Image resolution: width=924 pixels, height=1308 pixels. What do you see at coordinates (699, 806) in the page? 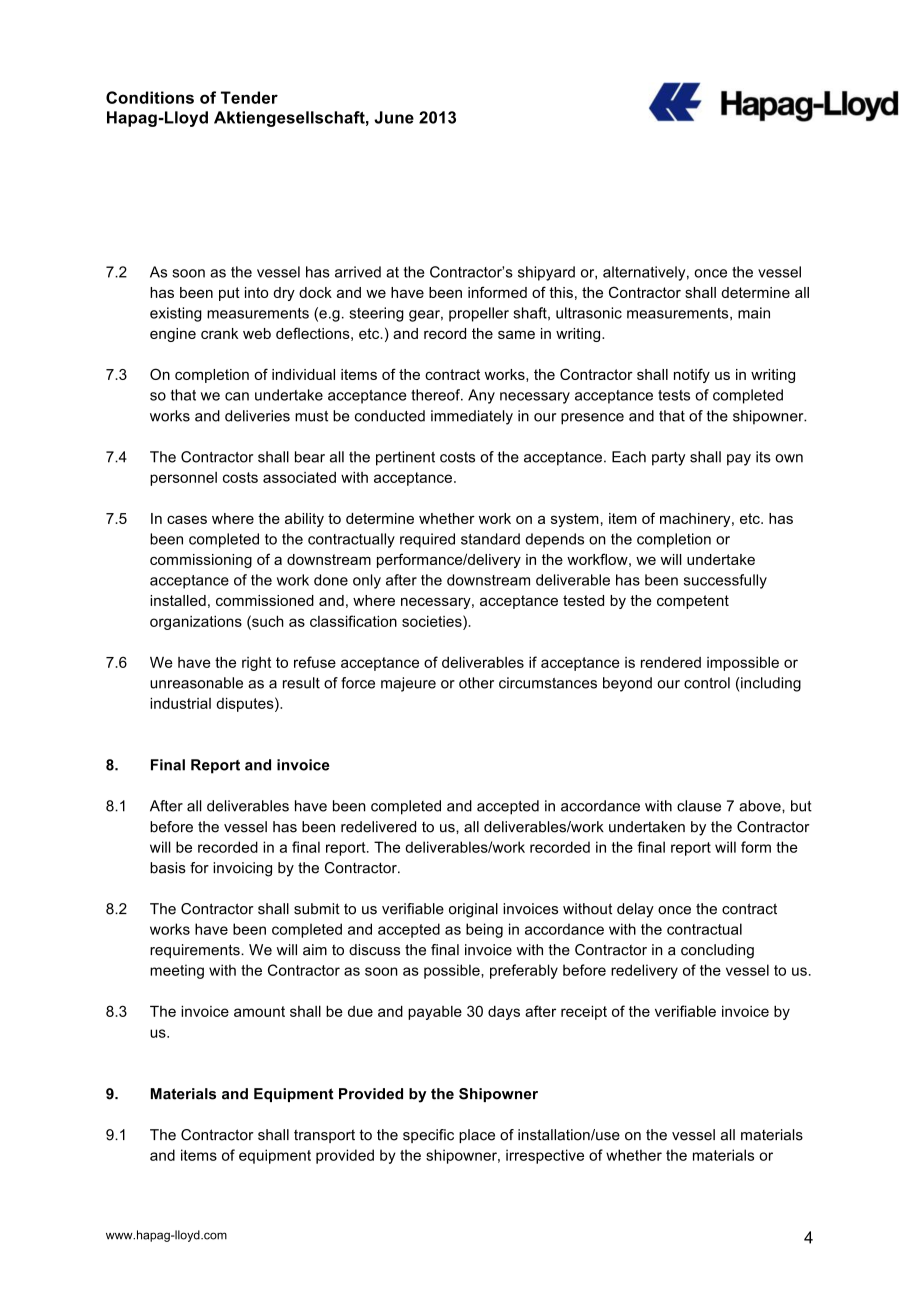
I see `clause` at bounding box center [699, 806].
